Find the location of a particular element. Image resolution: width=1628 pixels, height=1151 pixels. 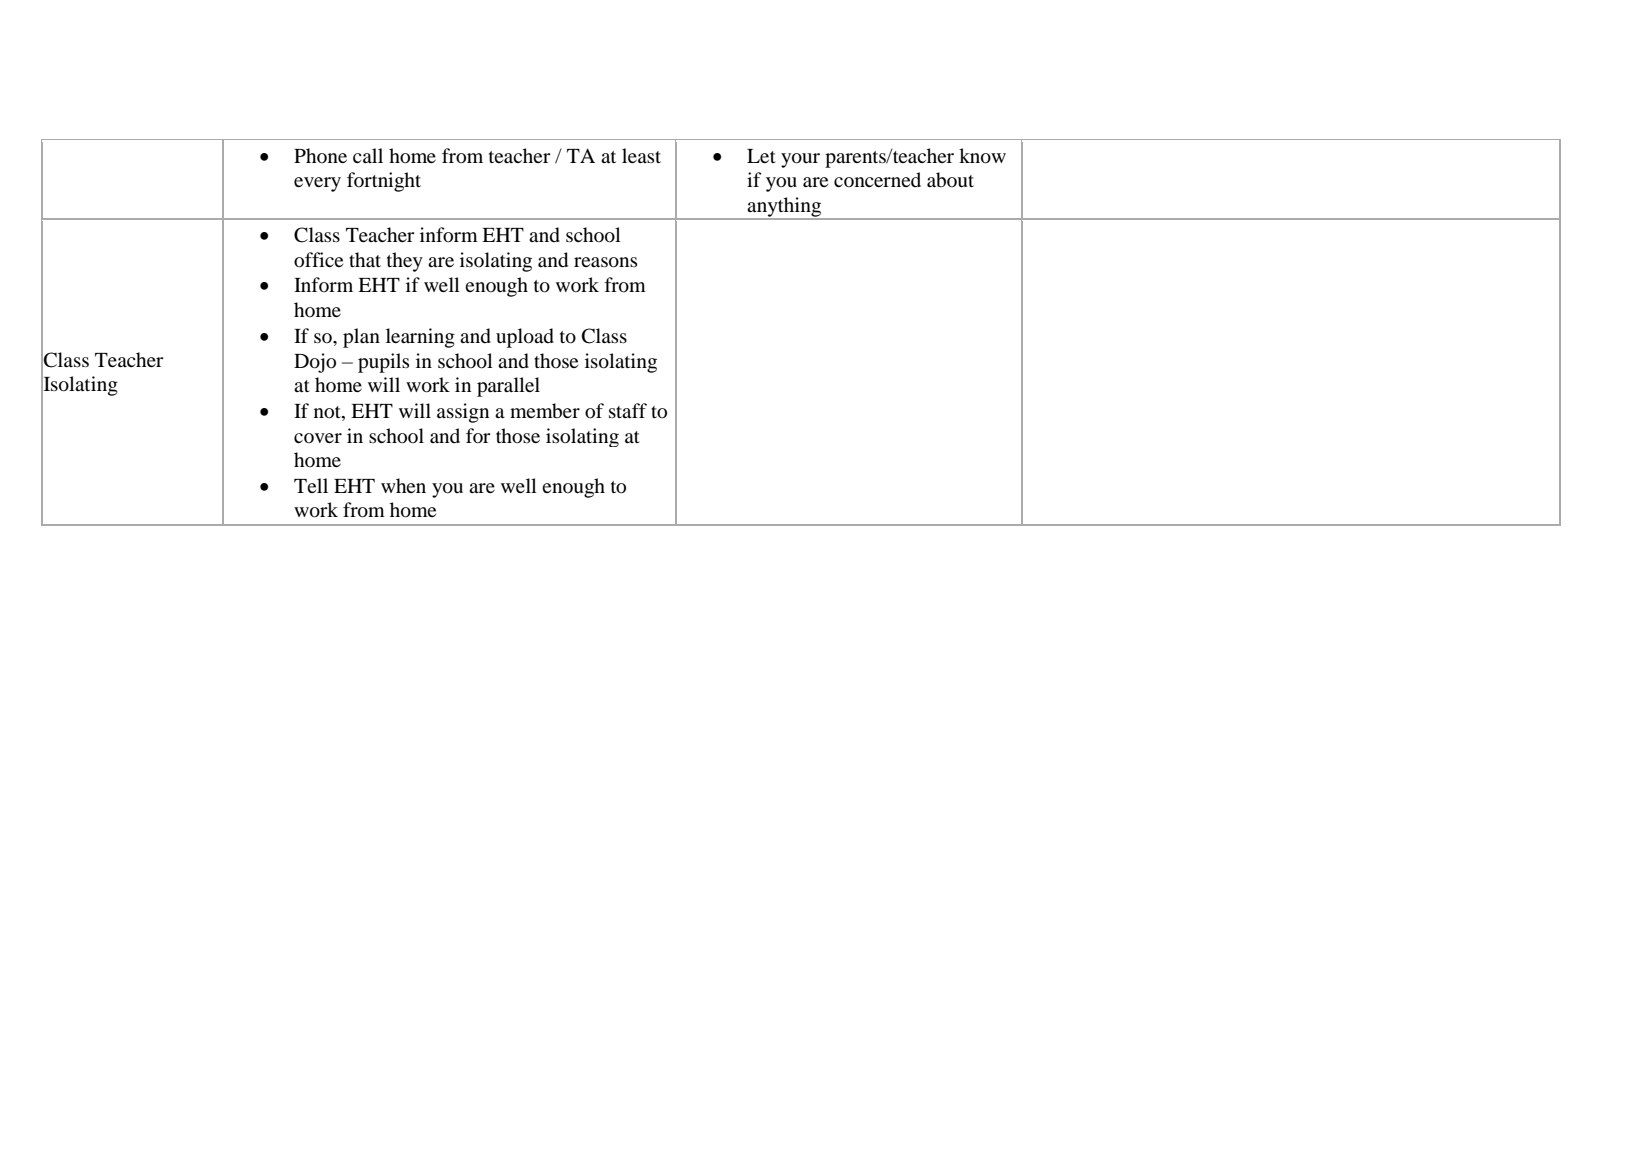

learning is located at coordinates (420, 338).
